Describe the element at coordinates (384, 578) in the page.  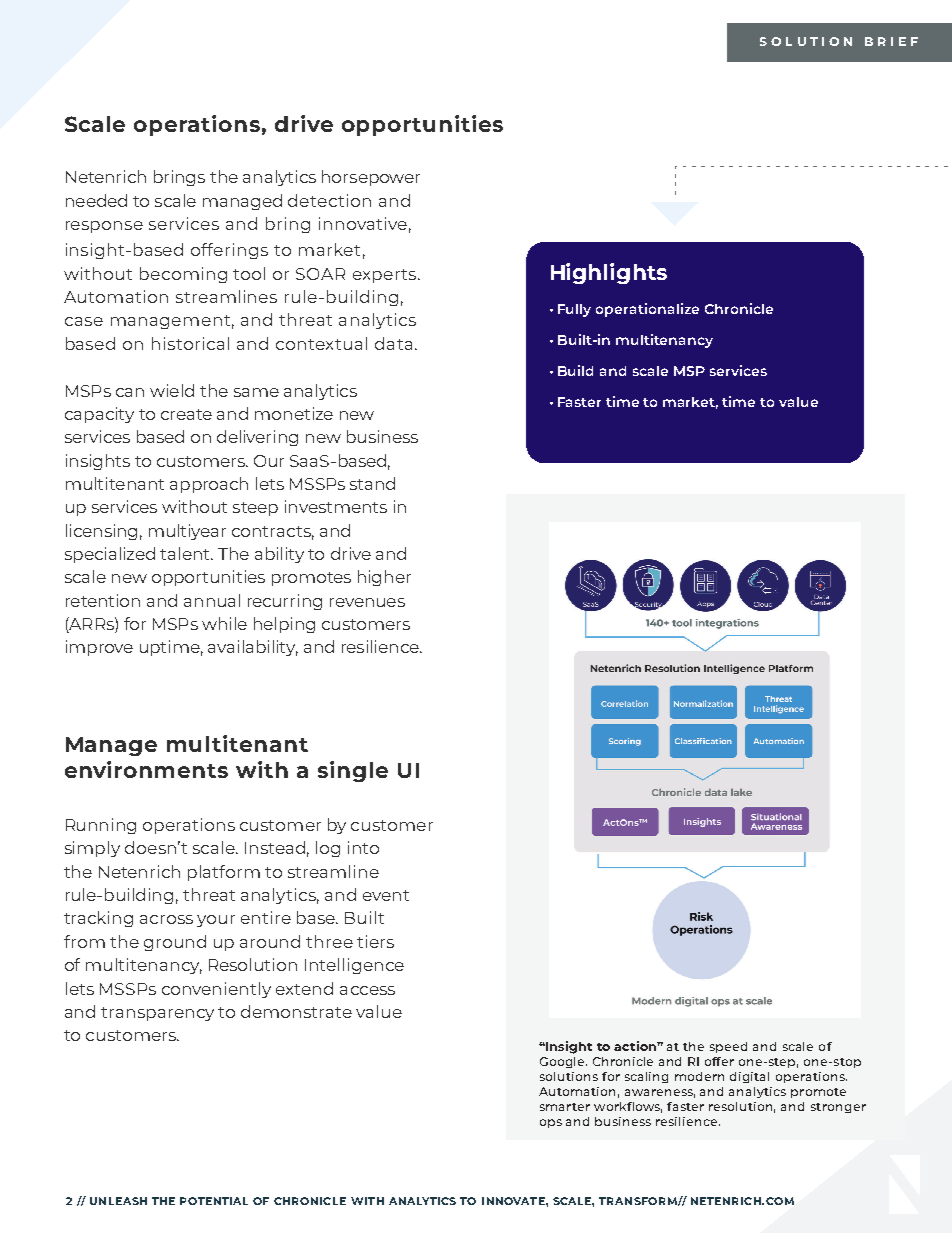
I see `higher` at that location.
